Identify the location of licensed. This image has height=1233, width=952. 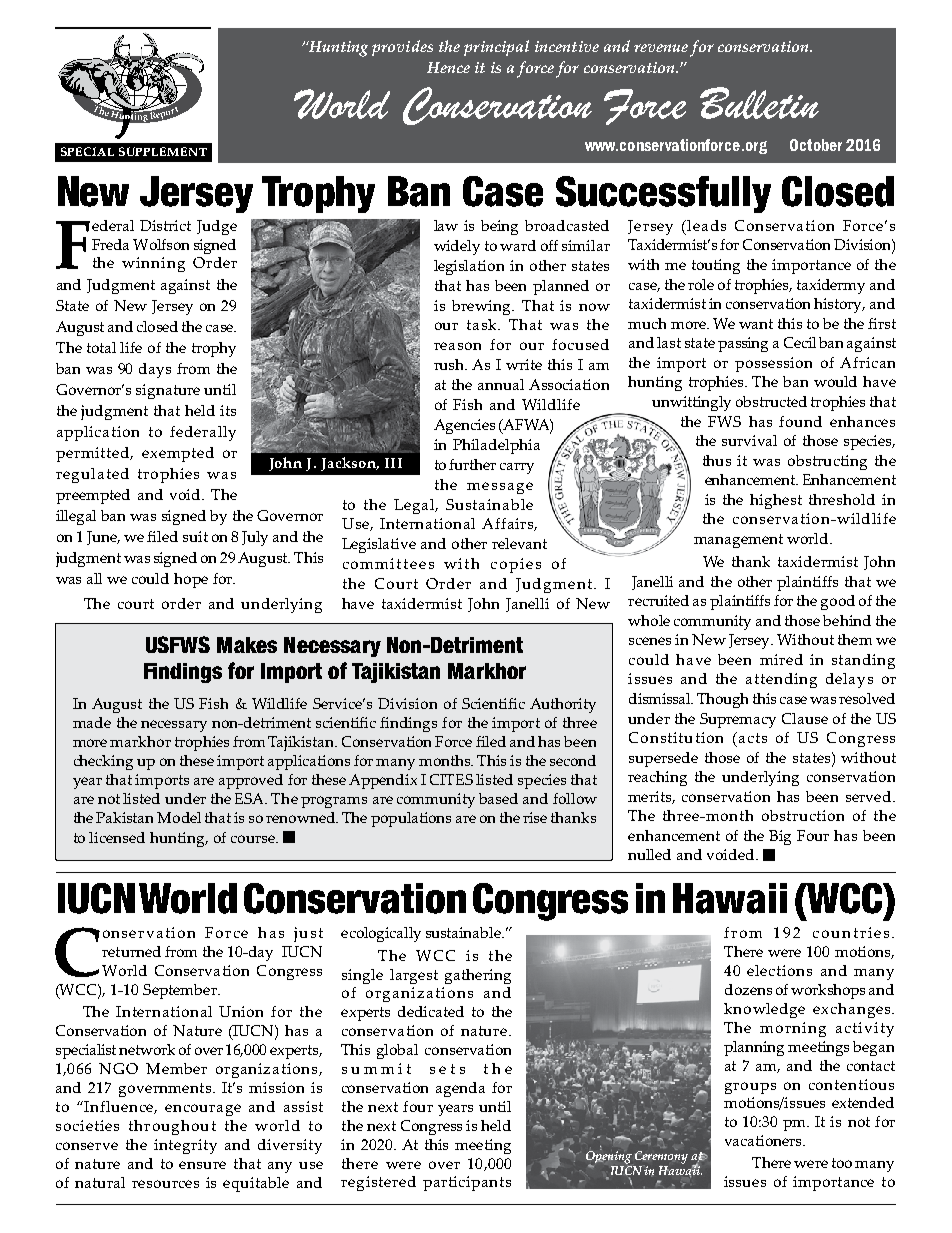
(117, 837).
